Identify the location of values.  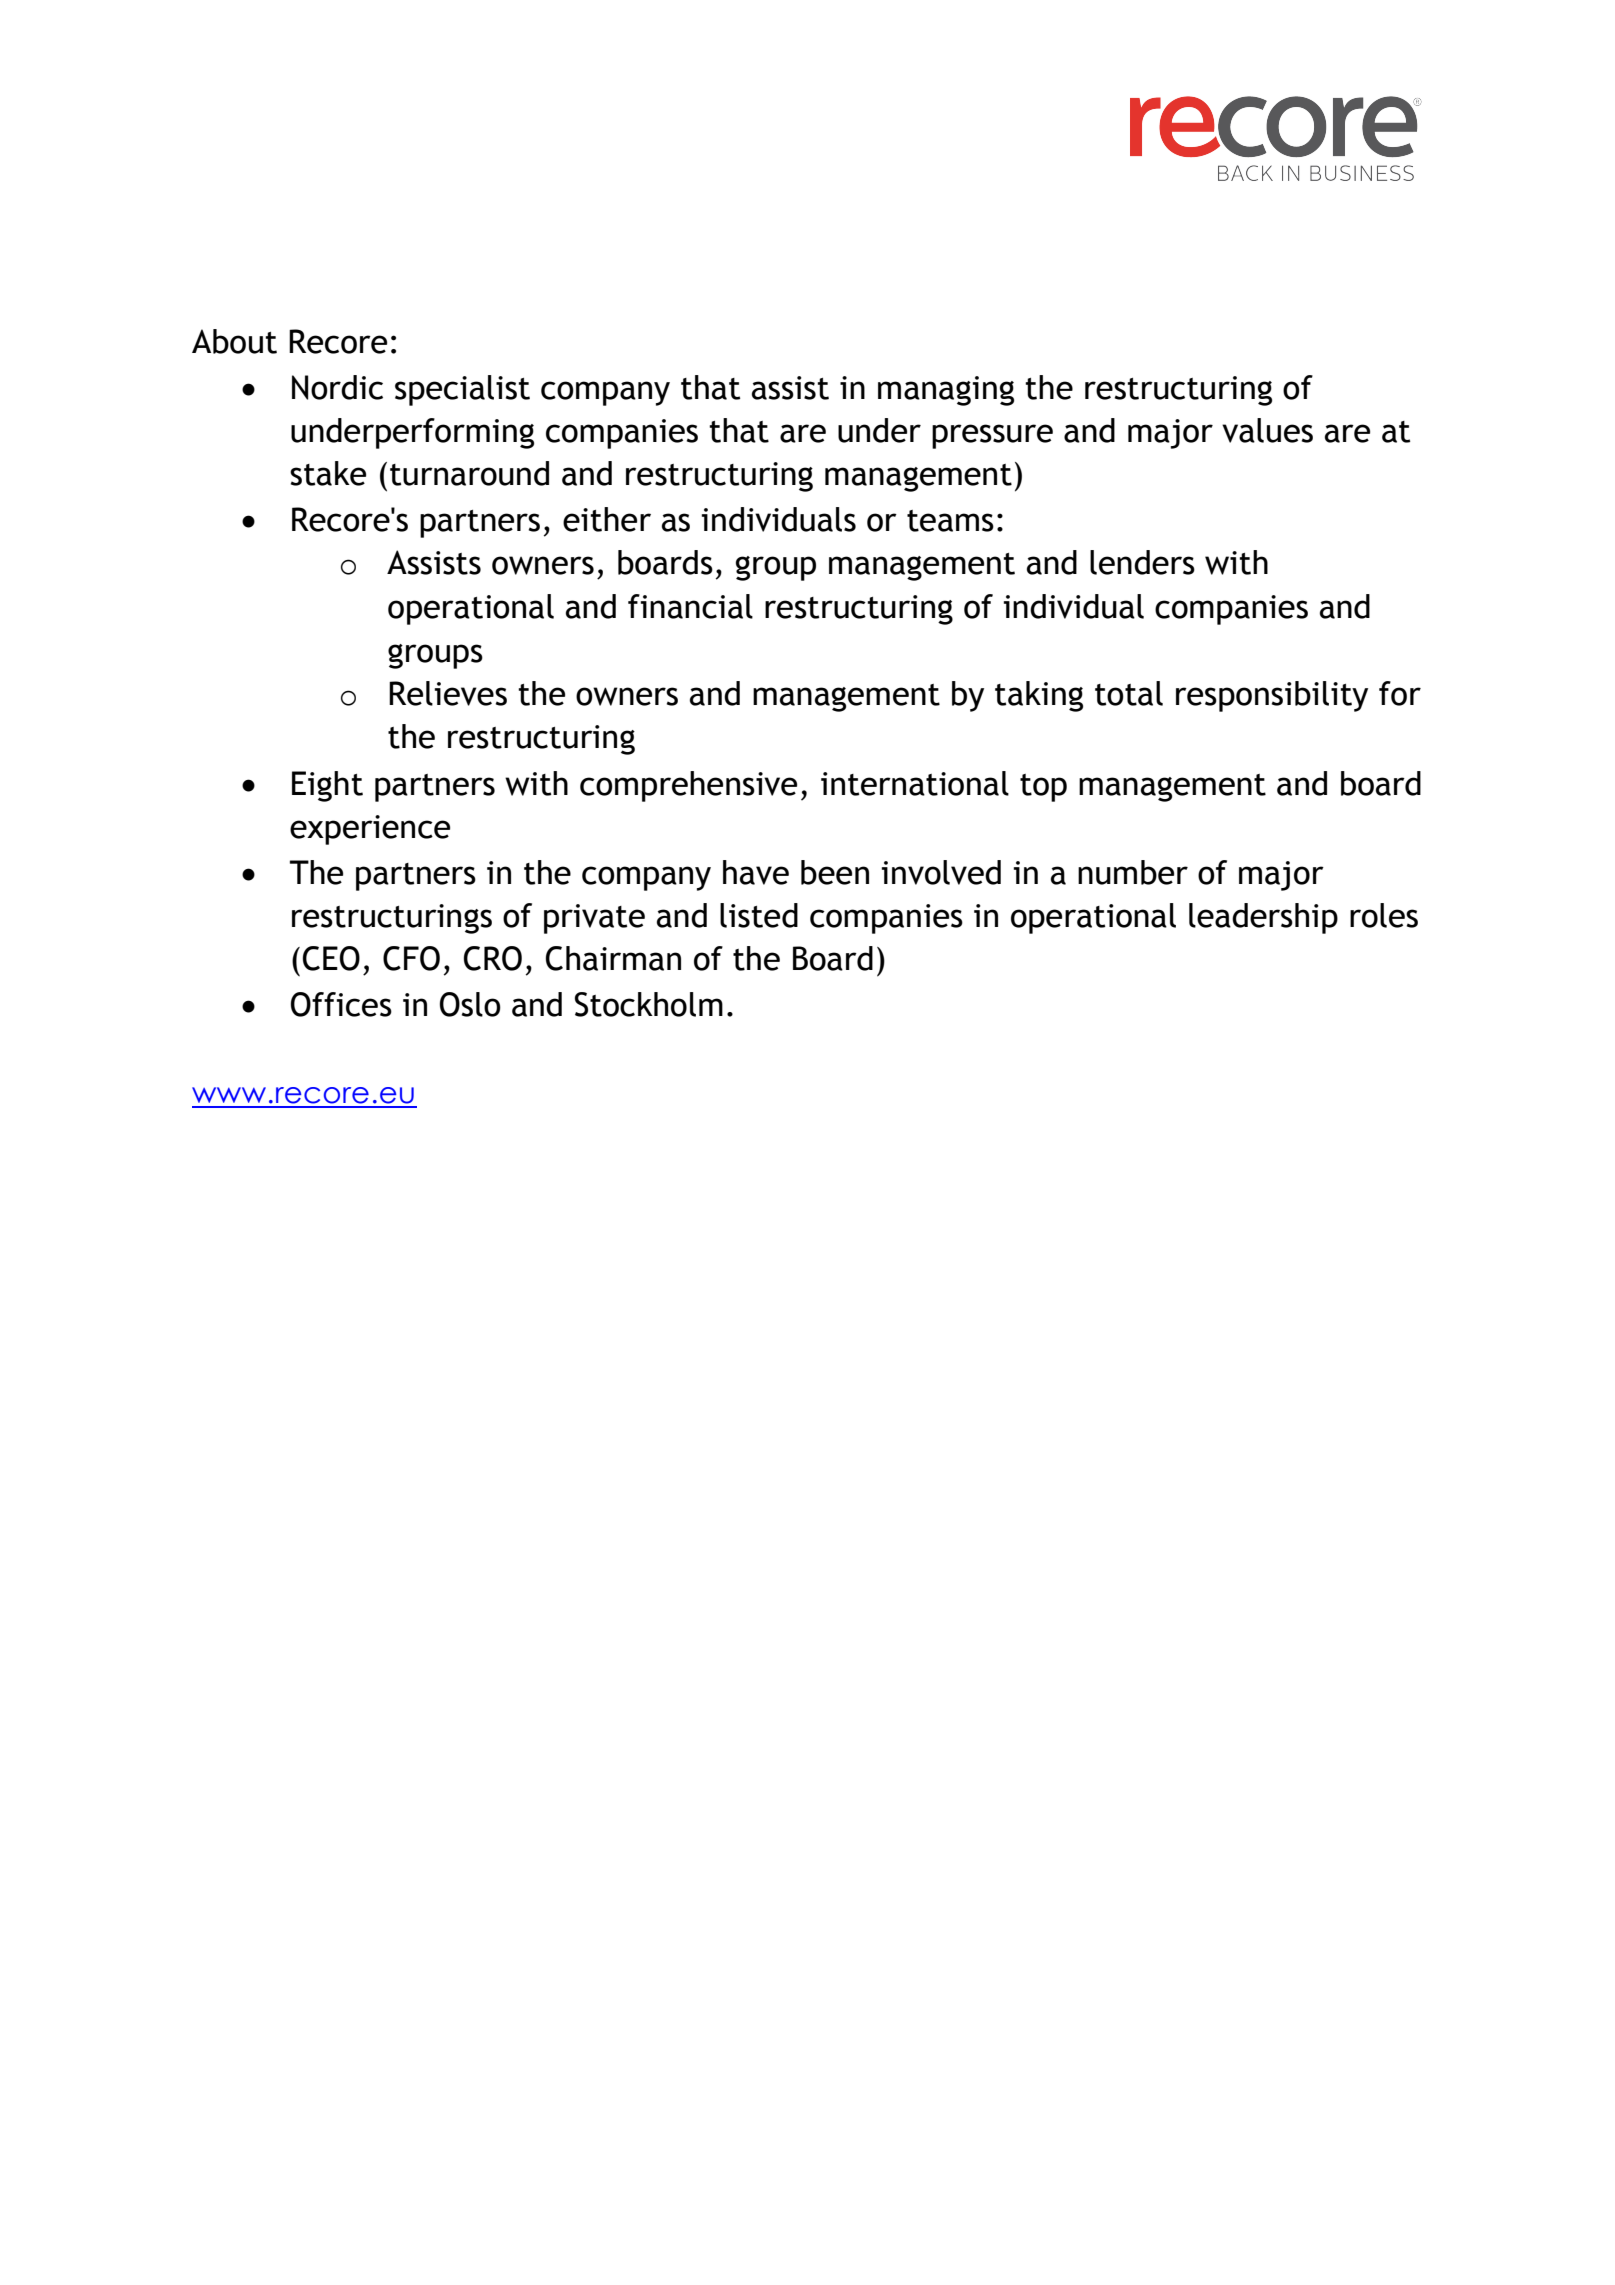
(1267, 430).
